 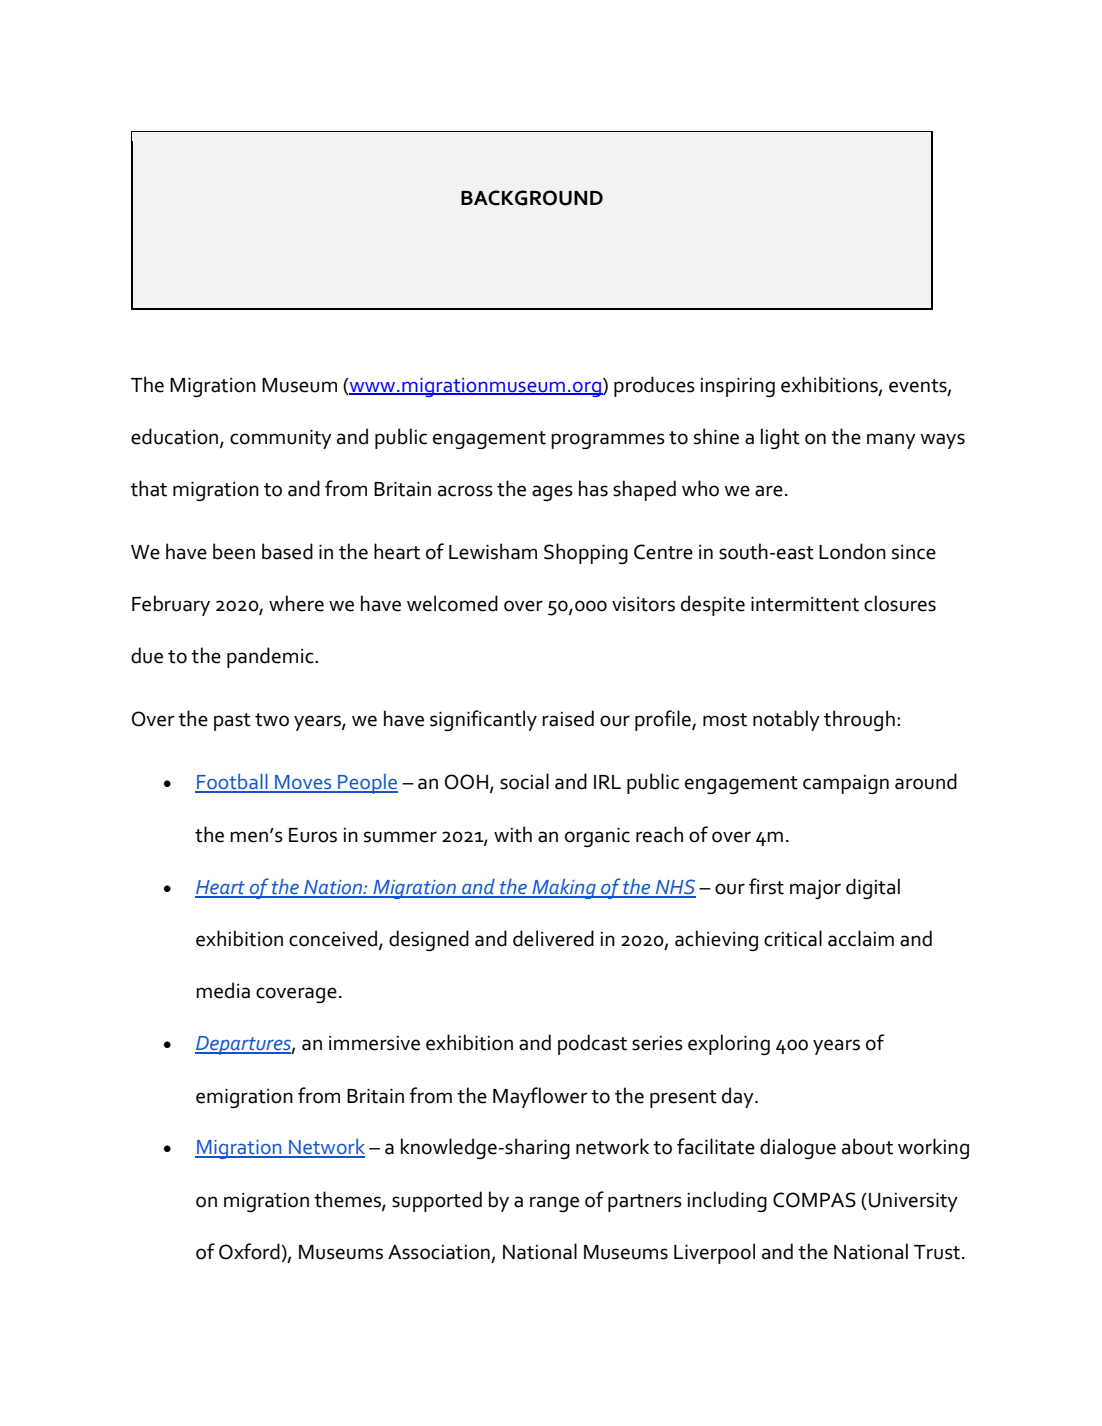 What do you see at coordinates (532, 198) in the image?
I see `BACKGROUND` at bounding box center [532, 198].
